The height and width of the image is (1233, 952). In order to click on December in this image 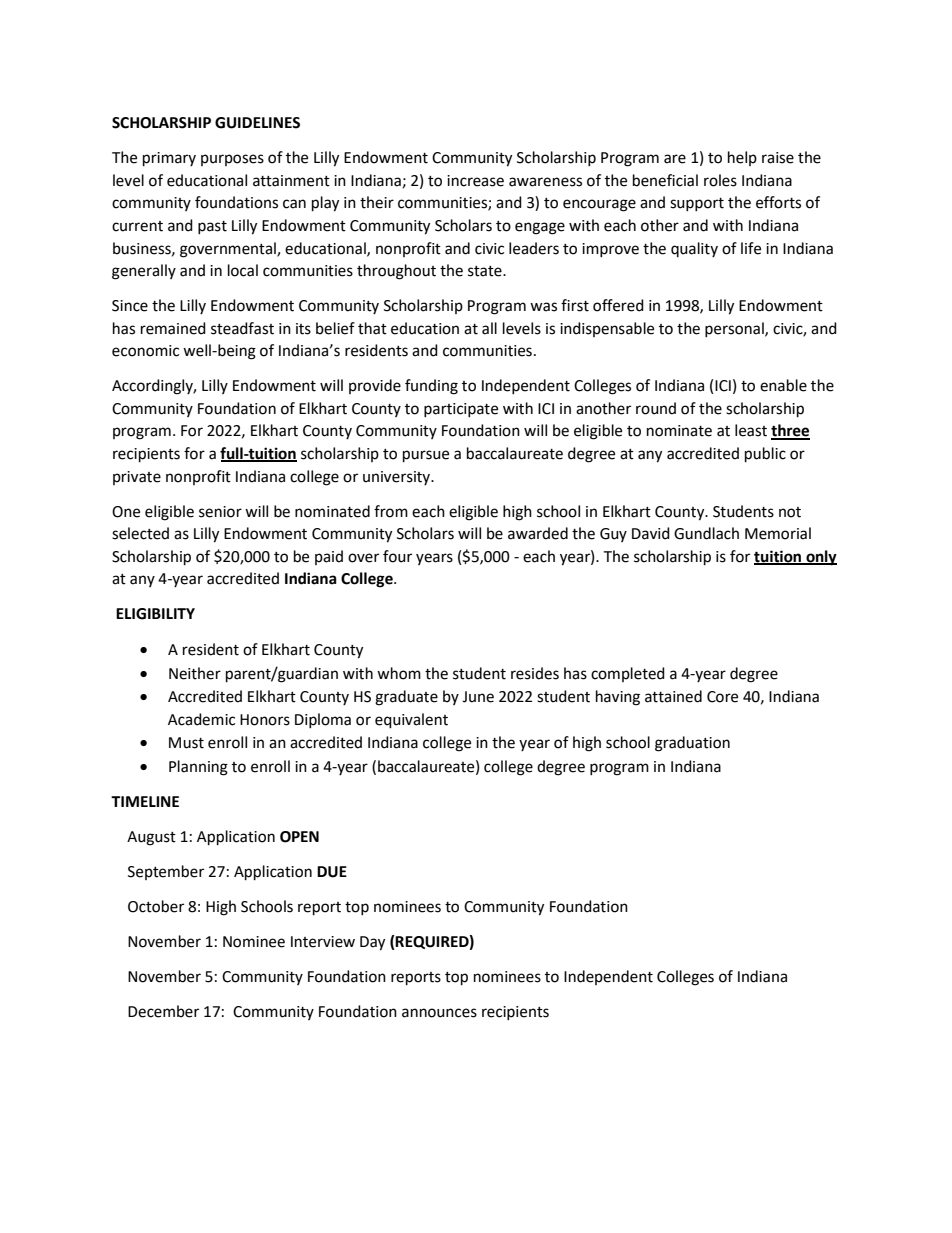, I will do `click(163, 1011)`.
